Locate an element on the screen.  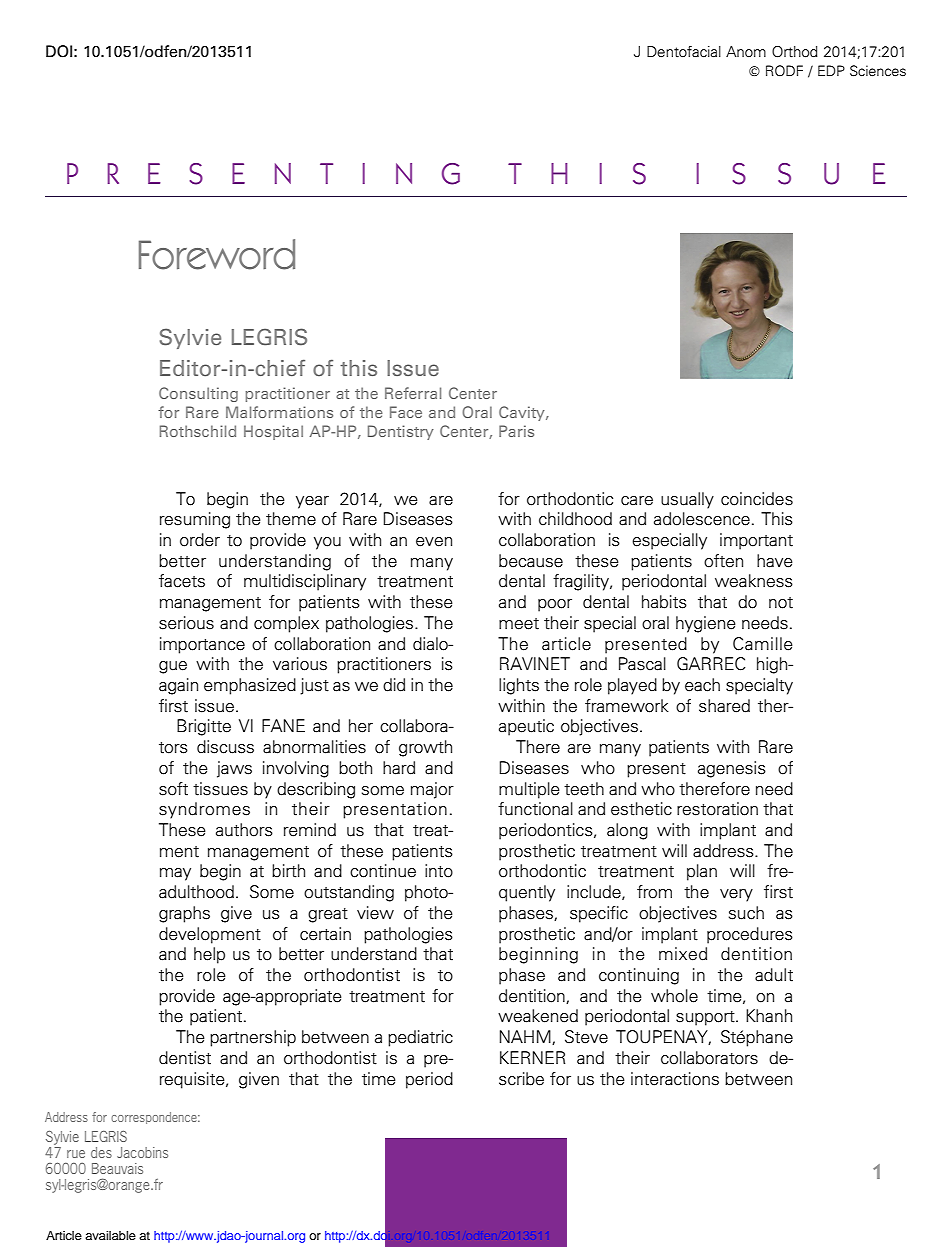
Foreword is located at coordinates (217, 254).
